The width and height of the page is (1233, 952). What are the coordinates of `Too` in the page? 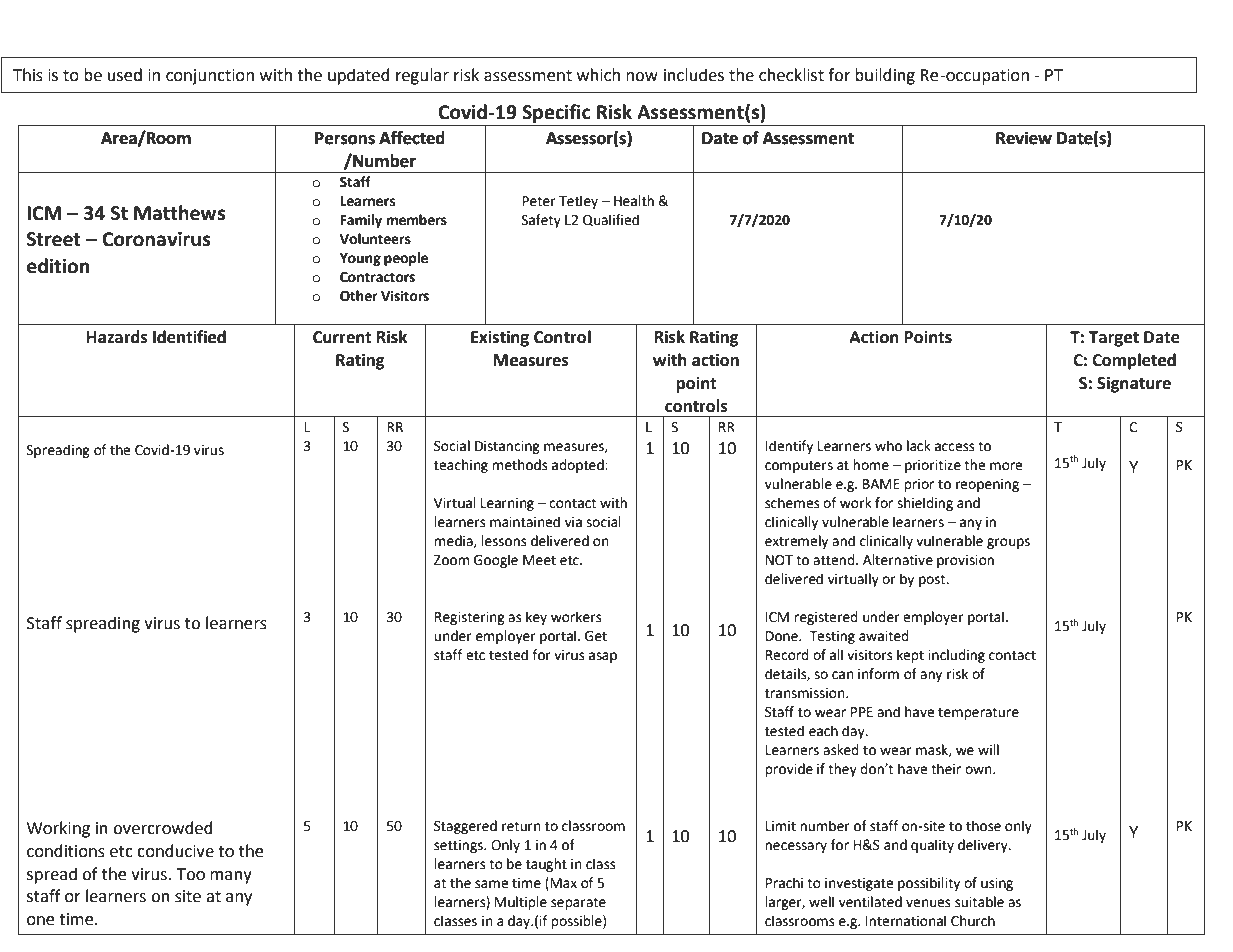 It's located at (191, 874).
